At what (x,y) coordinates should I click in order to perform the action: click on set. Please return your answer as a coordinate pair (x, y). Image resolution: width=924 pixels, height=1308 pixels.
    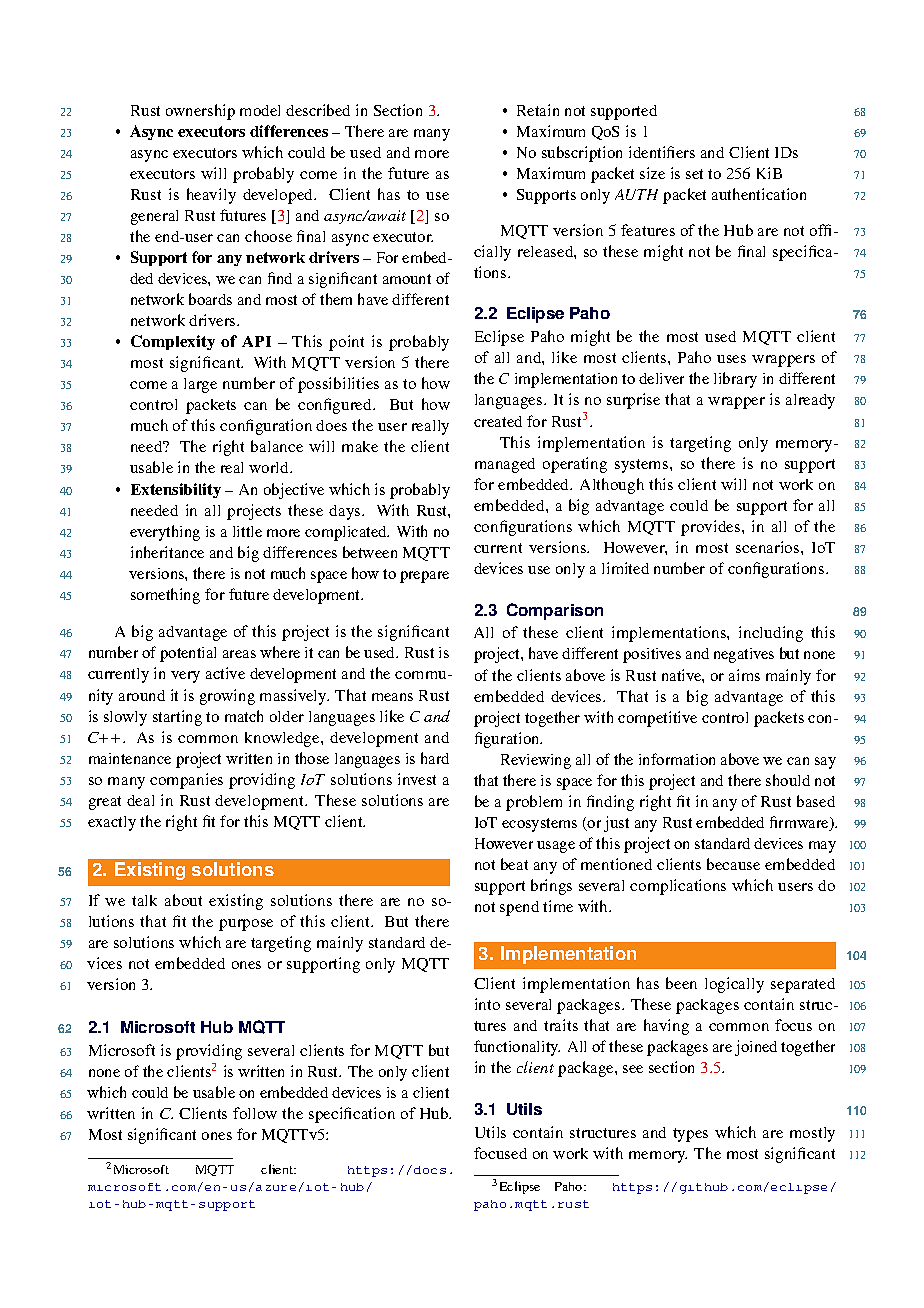
    Looking at the image, I should click on (694, 174).
